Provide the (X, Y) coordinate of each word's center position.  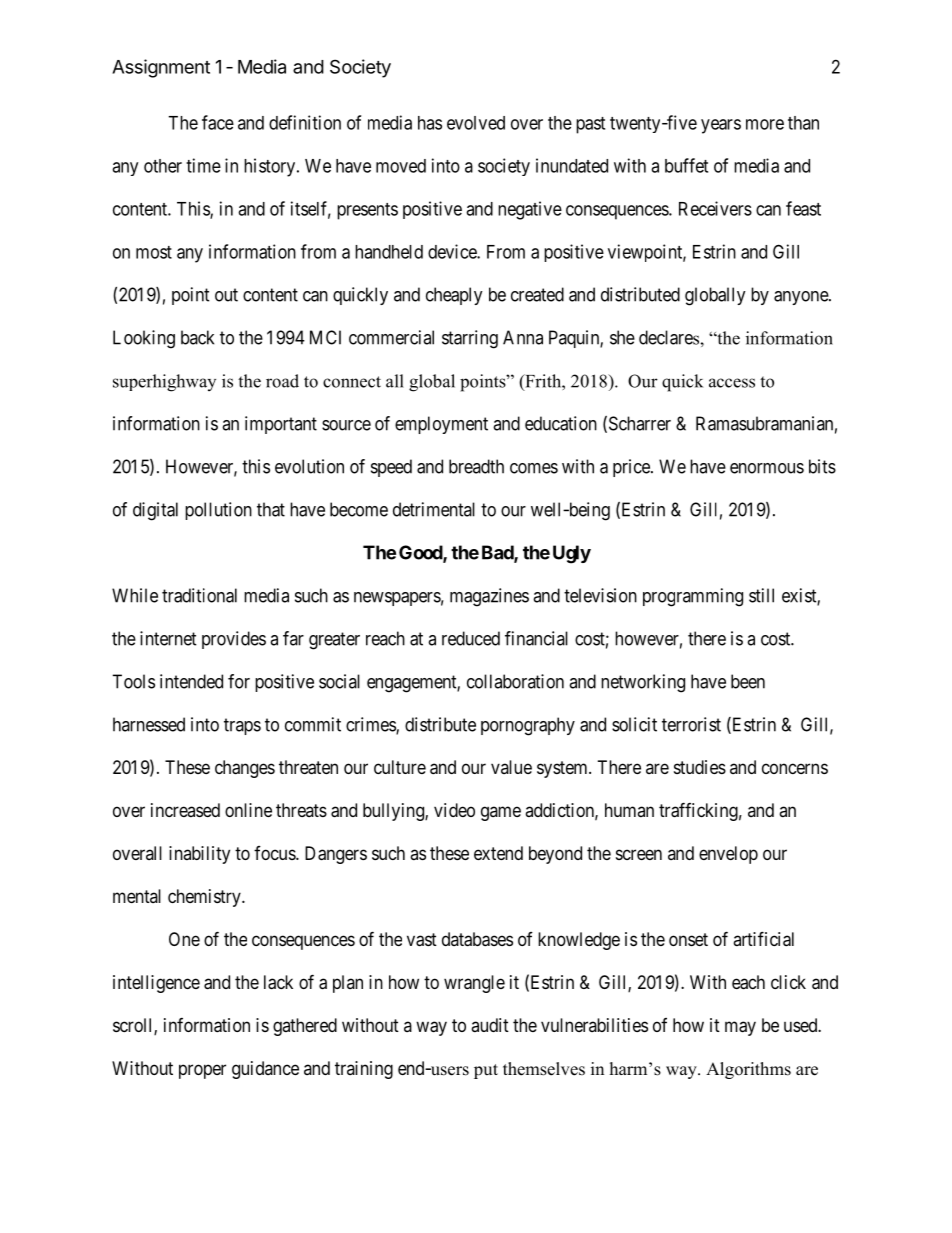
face (218, 122)
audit (490, 1025)
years (721, 126)
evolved (476, 123)
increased (185, 810)
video (454, 810)
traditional (199, 595)
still (761, 595)
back (197, 337)
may (740, 1028)
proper (202, 1071)
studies (700, 767)
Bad (498, 553)
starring (470, 339)
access (732, 383)
